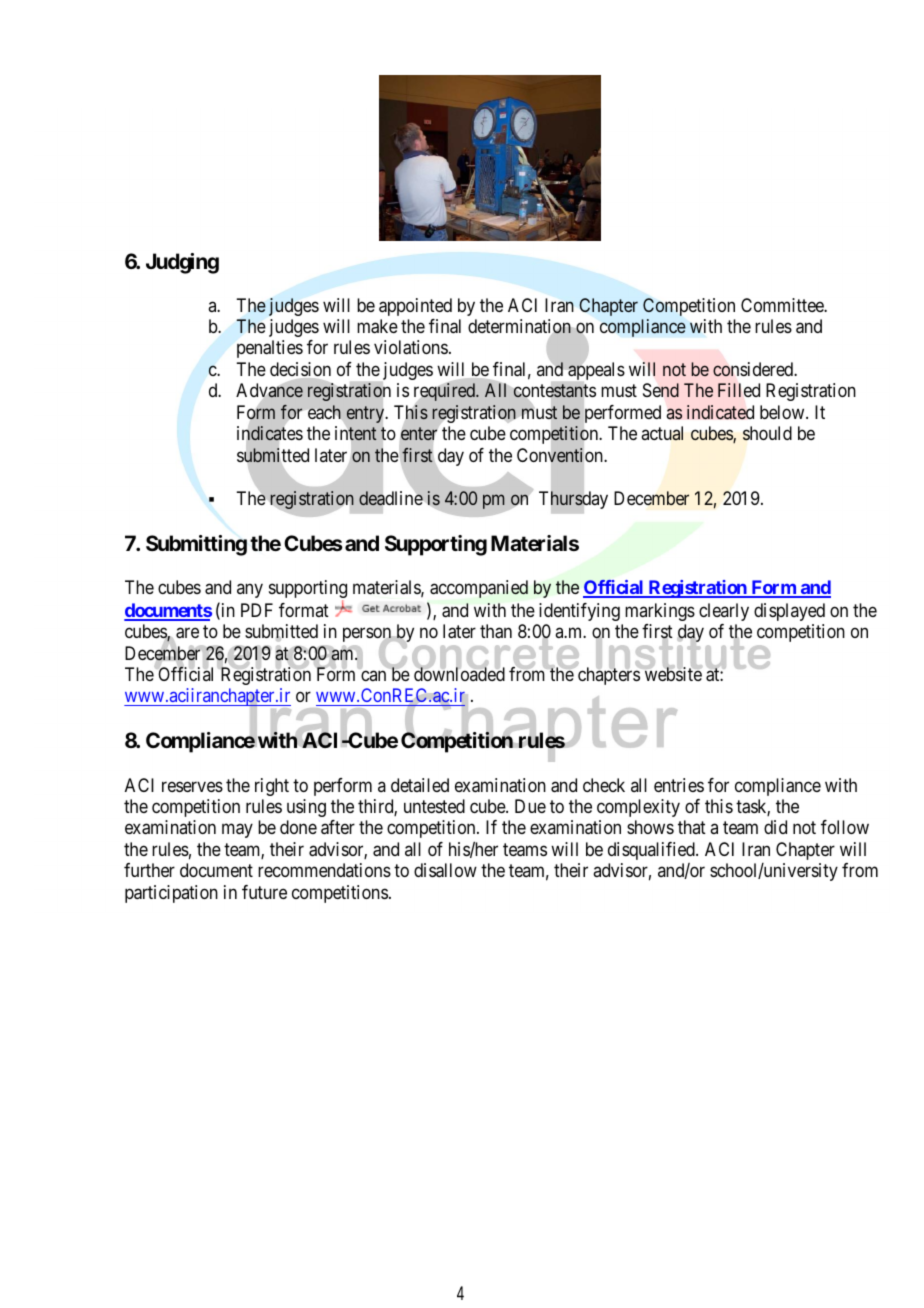 The image size is (924, 1308). What do you see at coordinates (662, 433) in the screenshot?
I see `actual` at bounding box center [662, 433].
